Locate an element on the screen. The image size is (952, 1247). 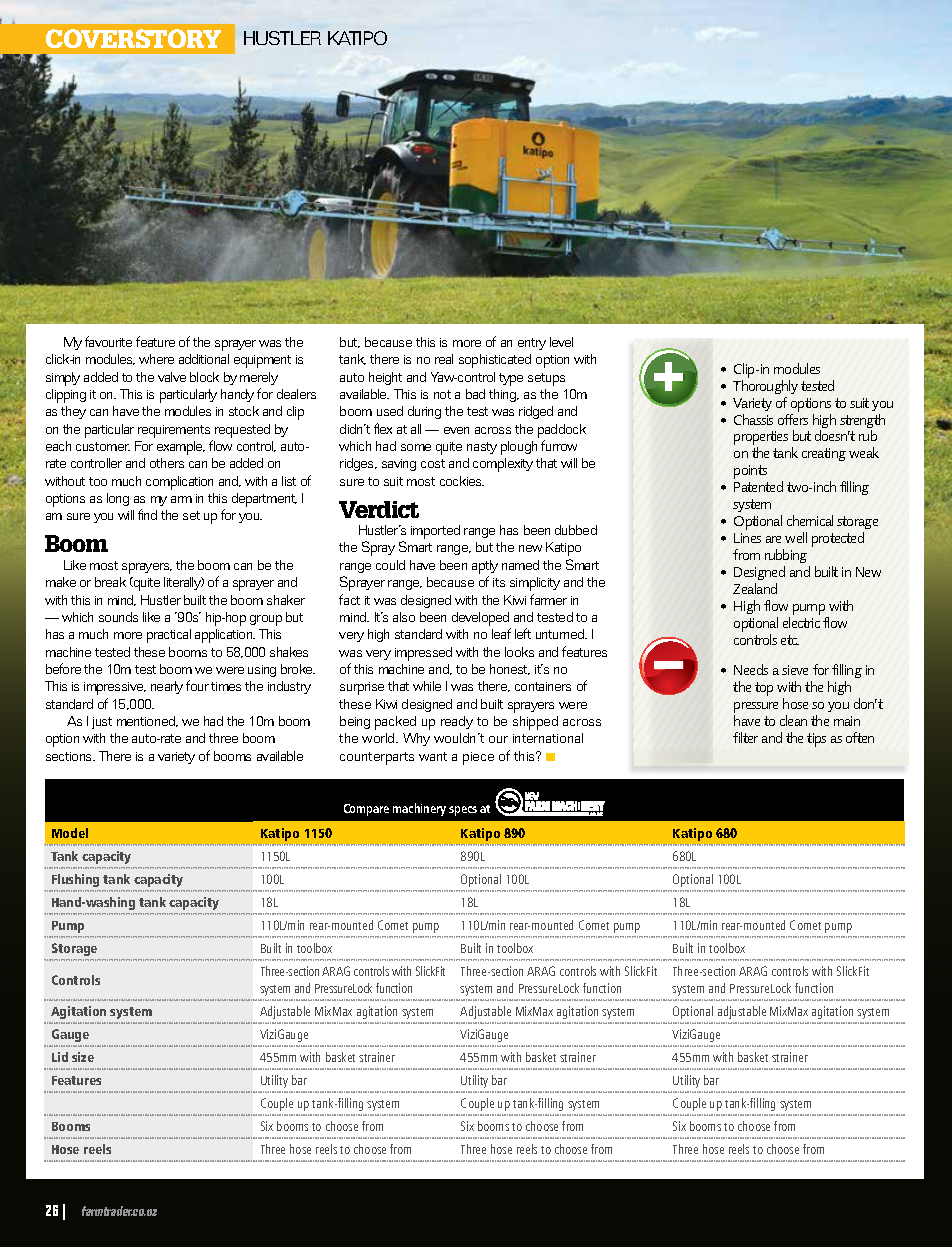
real is located at coordinates (444, 359).
